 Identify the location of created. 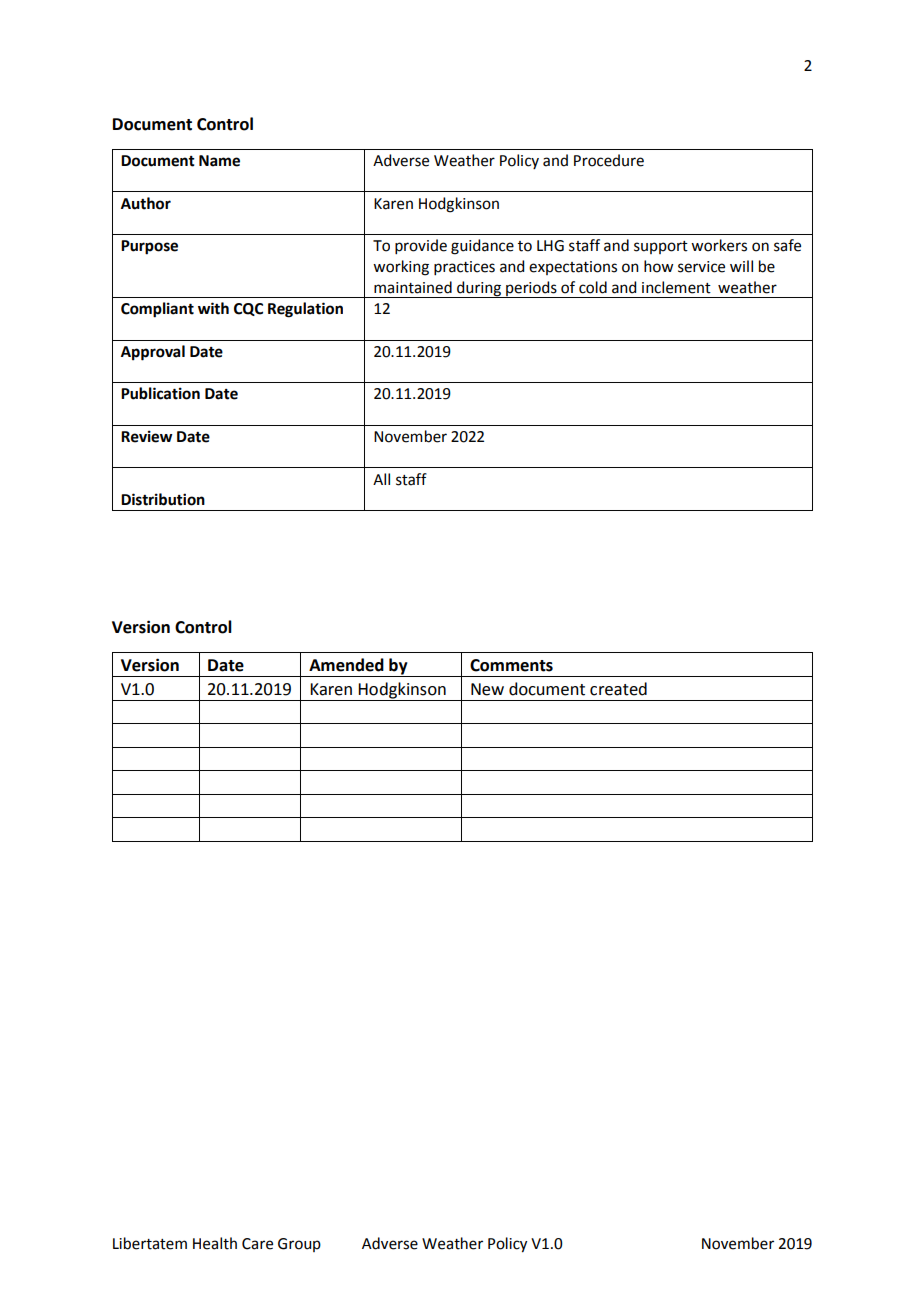
(618, 689).
